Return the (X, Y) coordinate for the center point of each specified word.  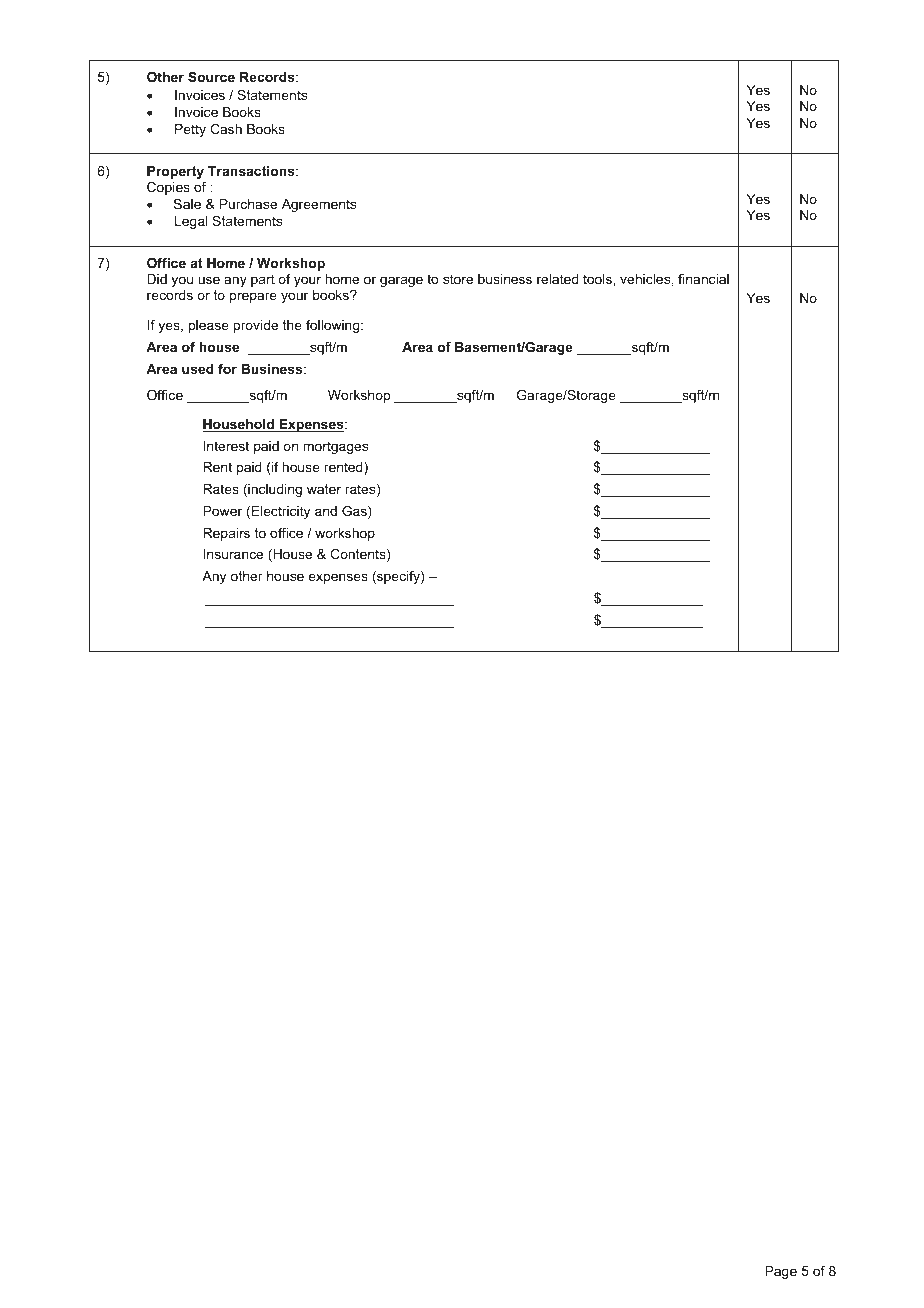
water (324, 489)
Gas (355, 512)
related (558, 279)
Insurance (233, 554)
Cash (226, 129)
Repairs (226, 534)
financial (703, 279)
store (458, 279)
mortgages (335, 447)
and (326, 511)
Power (222, 511)
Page (781, 1272)
